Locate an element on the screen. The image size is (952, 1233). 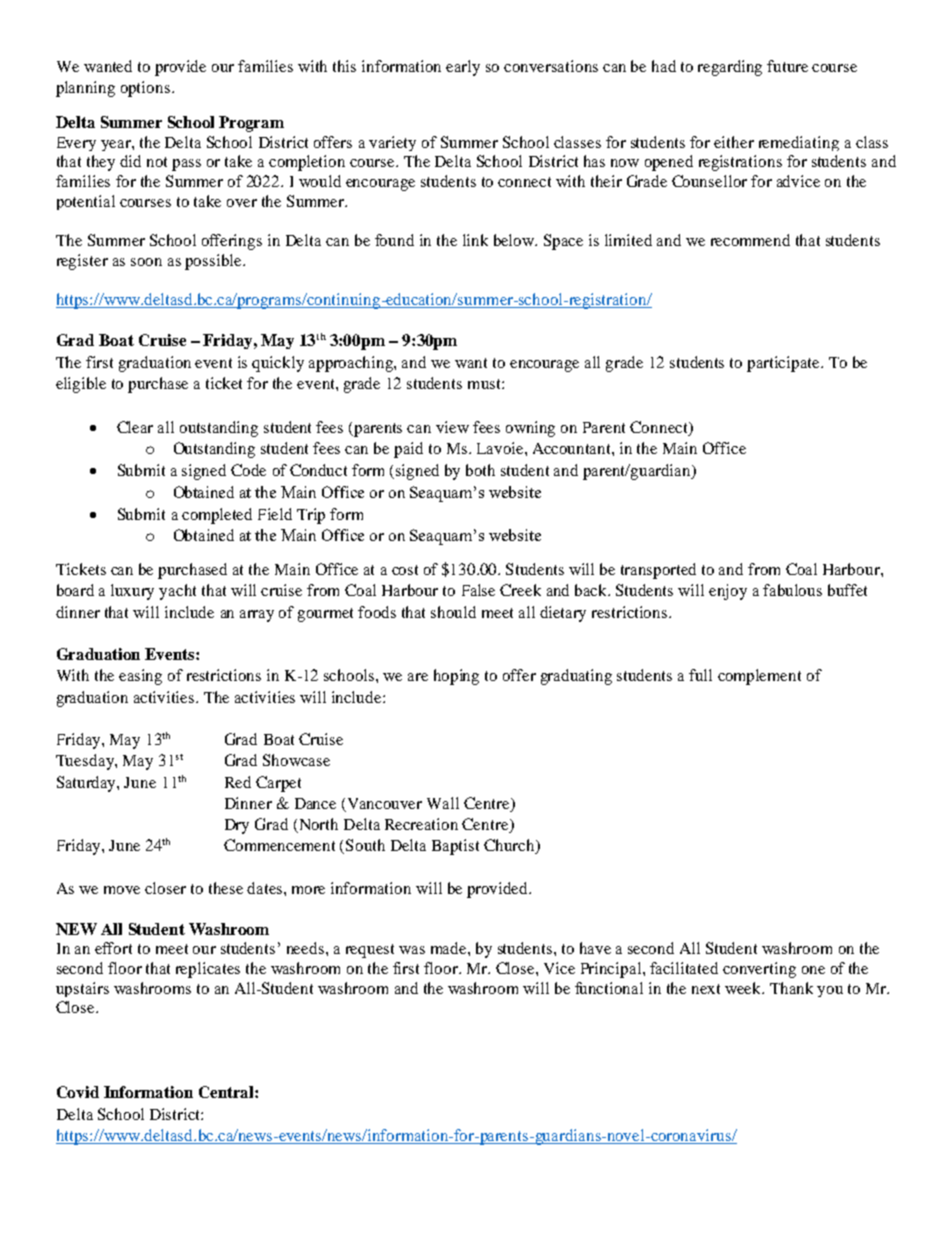
options is located at coordinates (145, 89).
